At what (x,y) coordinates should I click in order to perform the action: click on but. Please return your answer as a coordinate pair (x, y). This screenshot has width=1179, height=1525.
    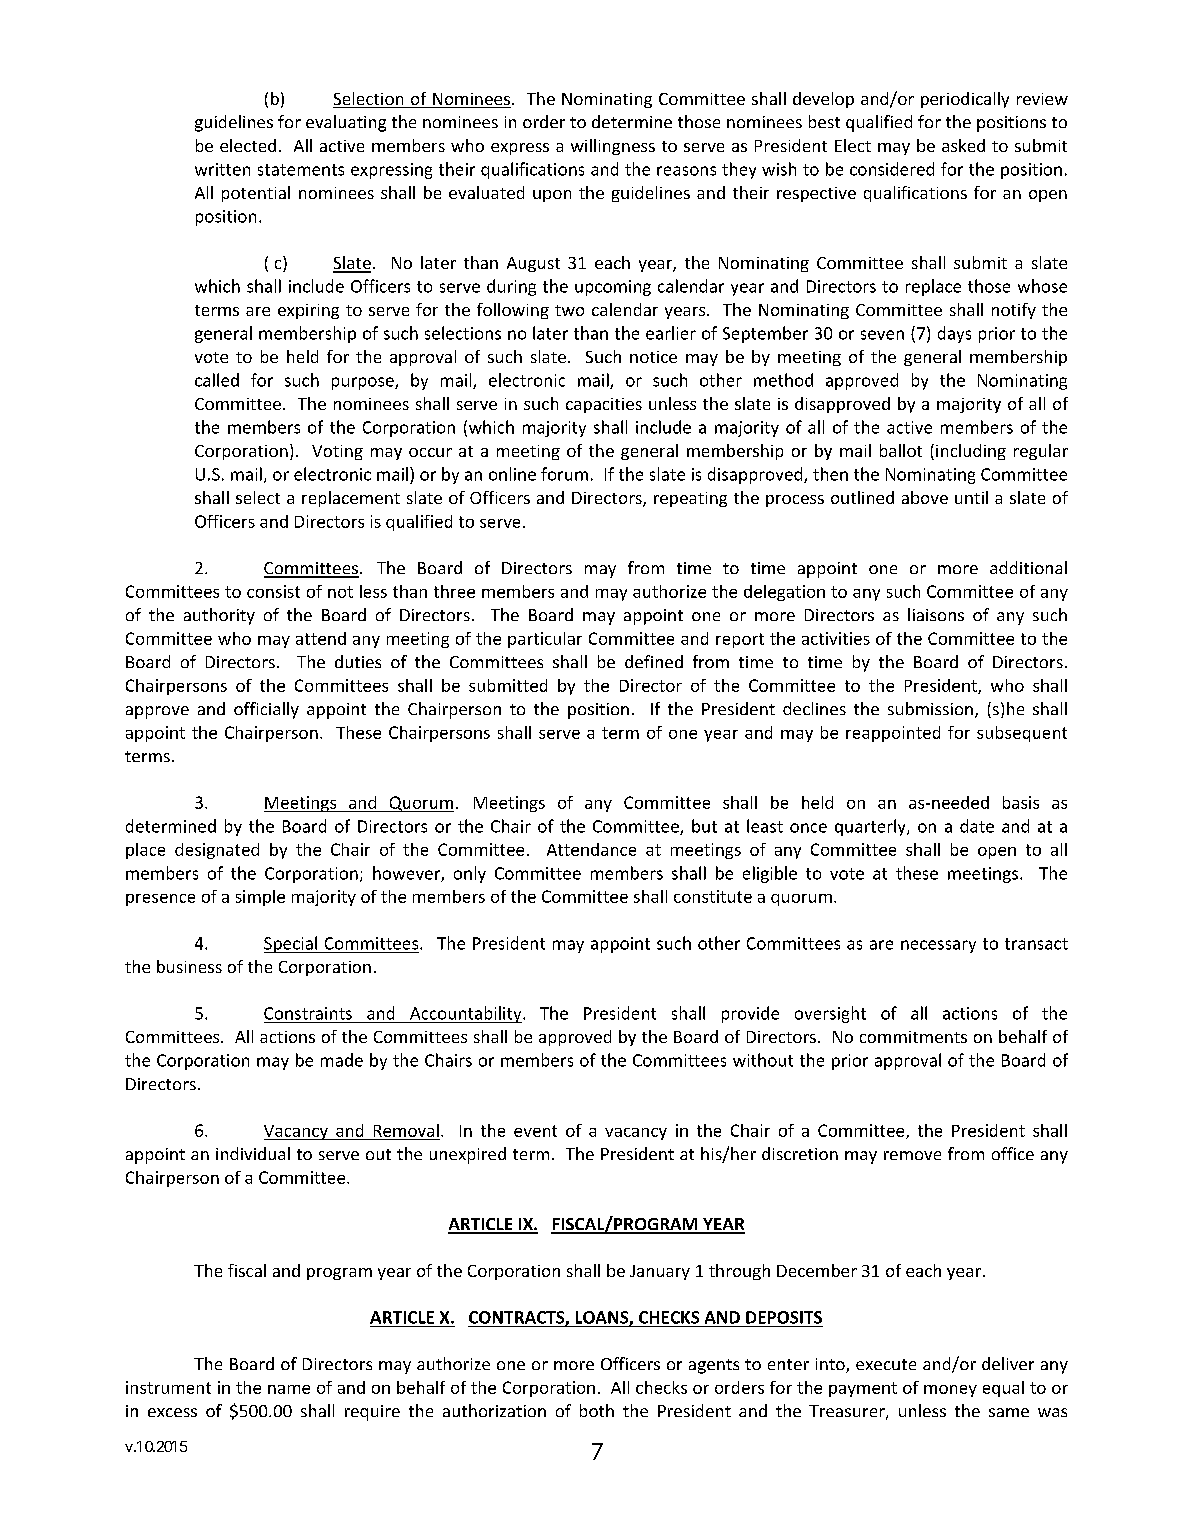
    Looking at the image, I should click on (704, 826).
